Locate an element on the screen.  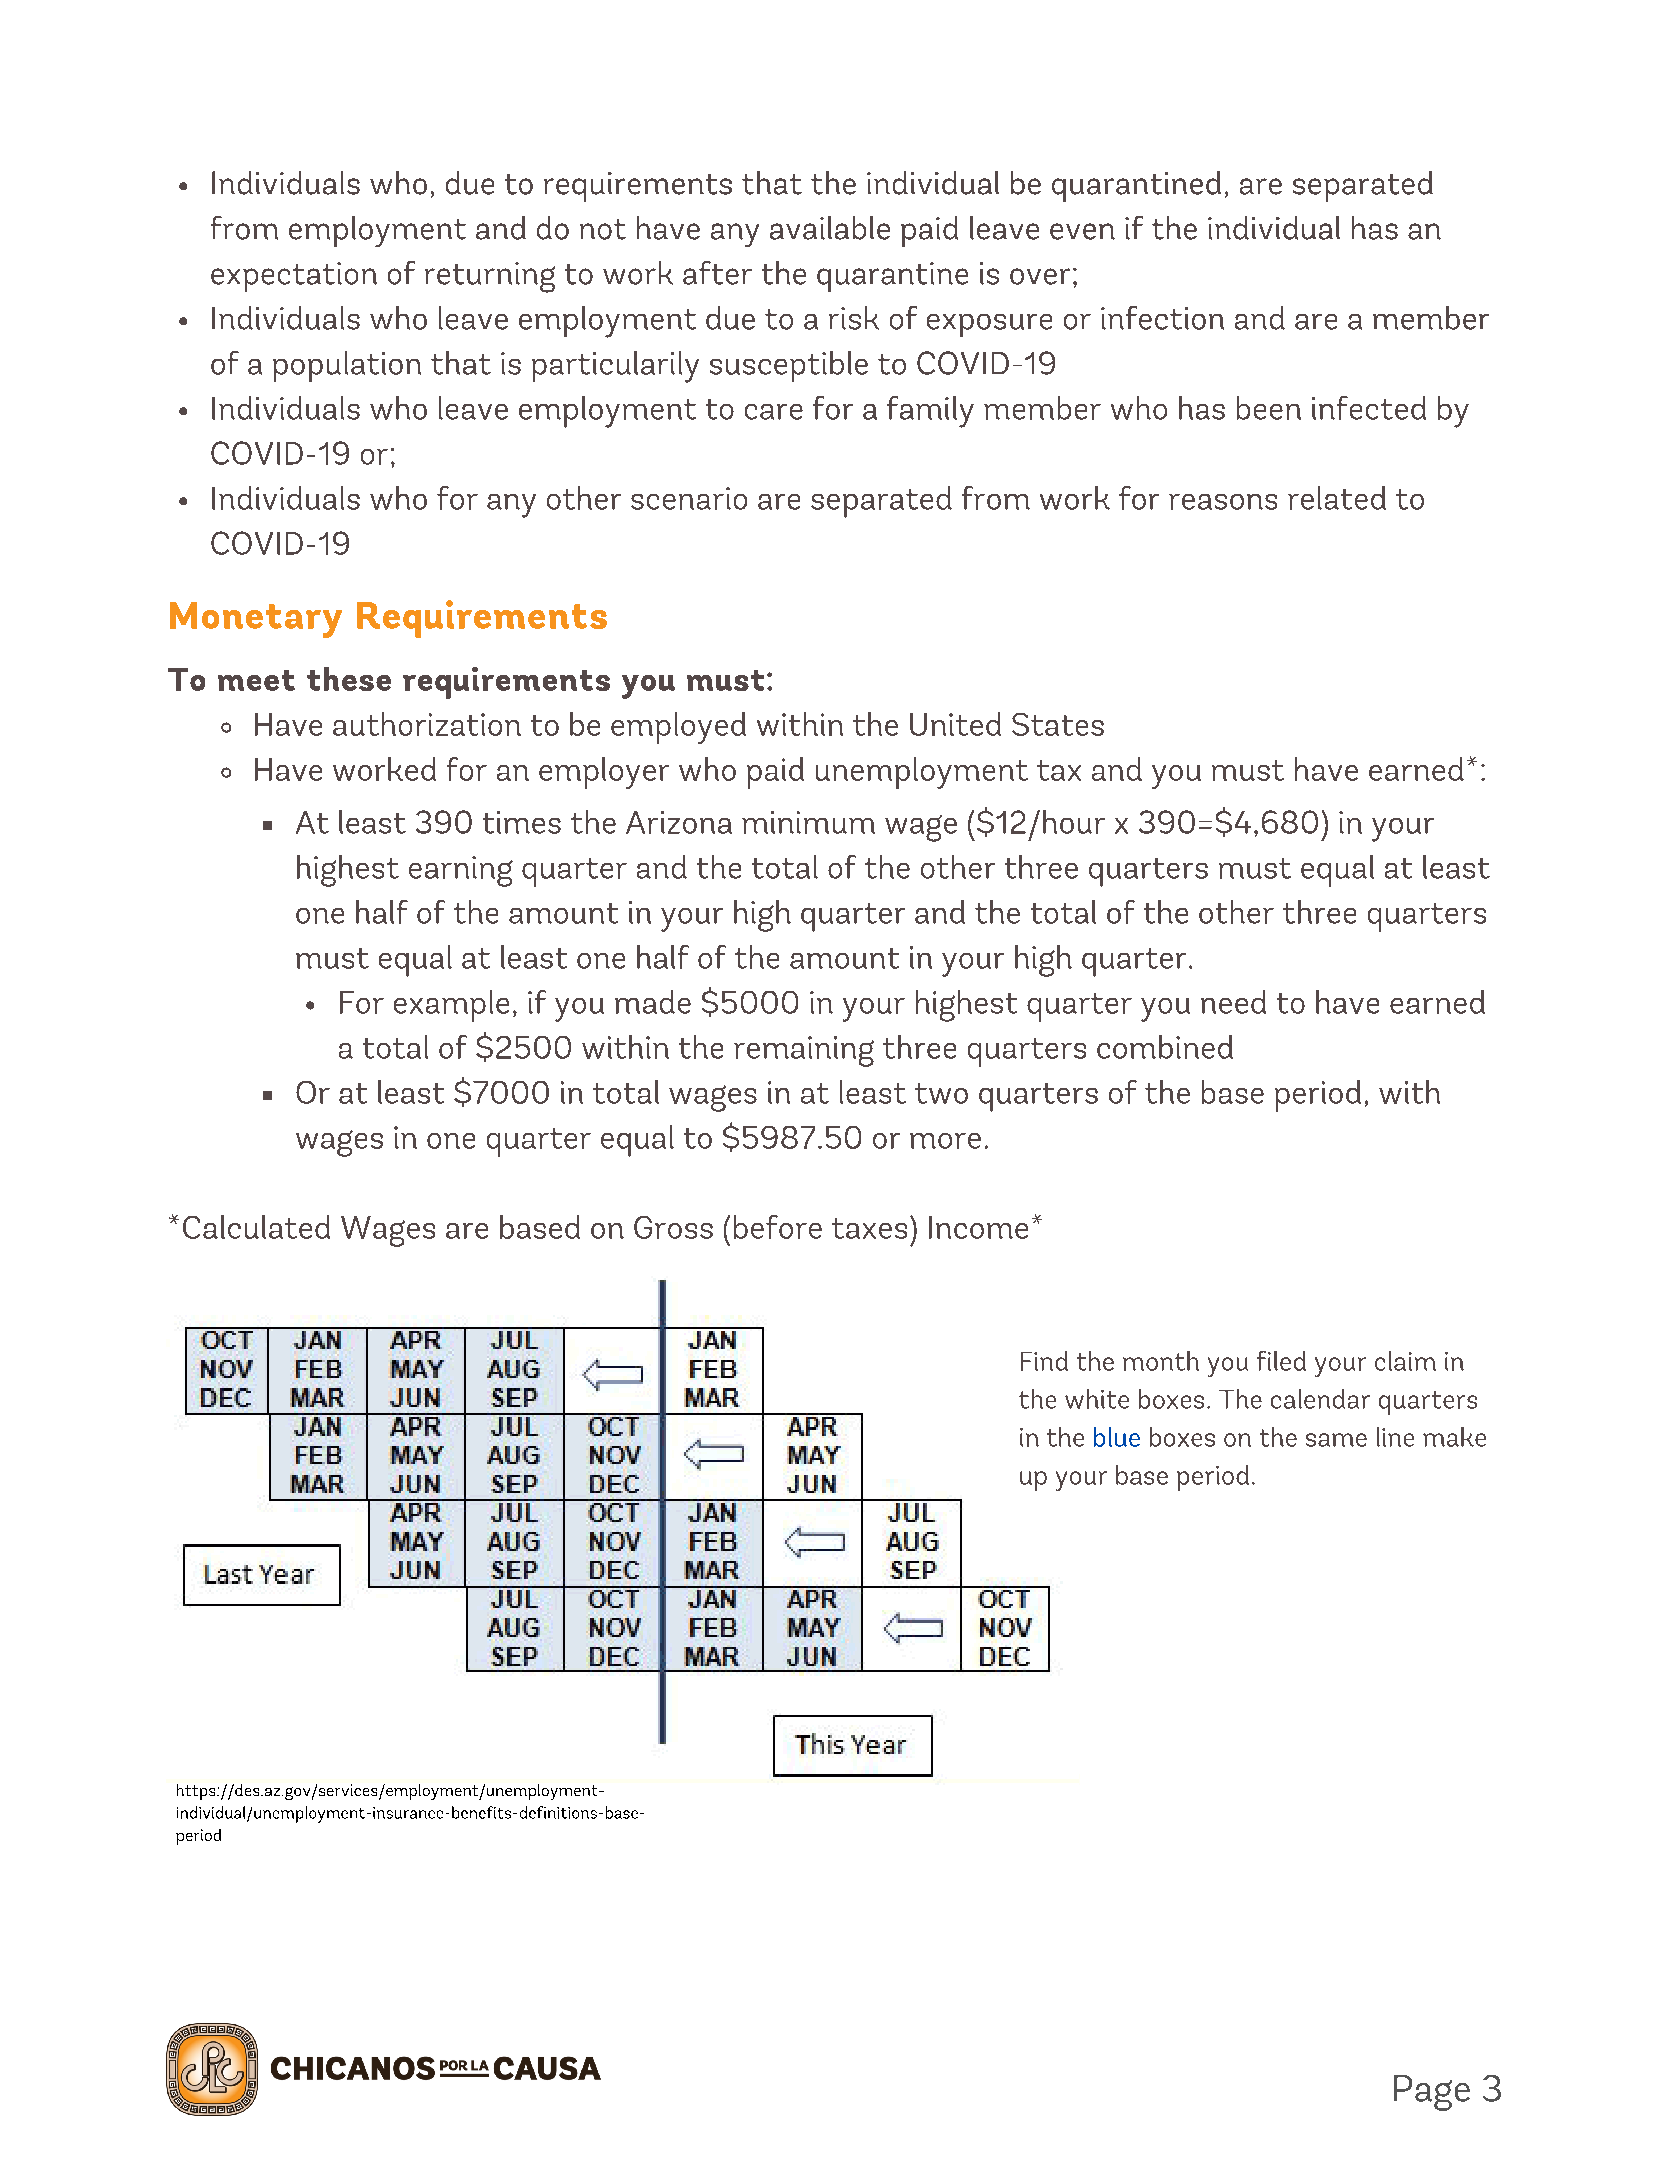
line is located at coordinates (1395, 1437).
